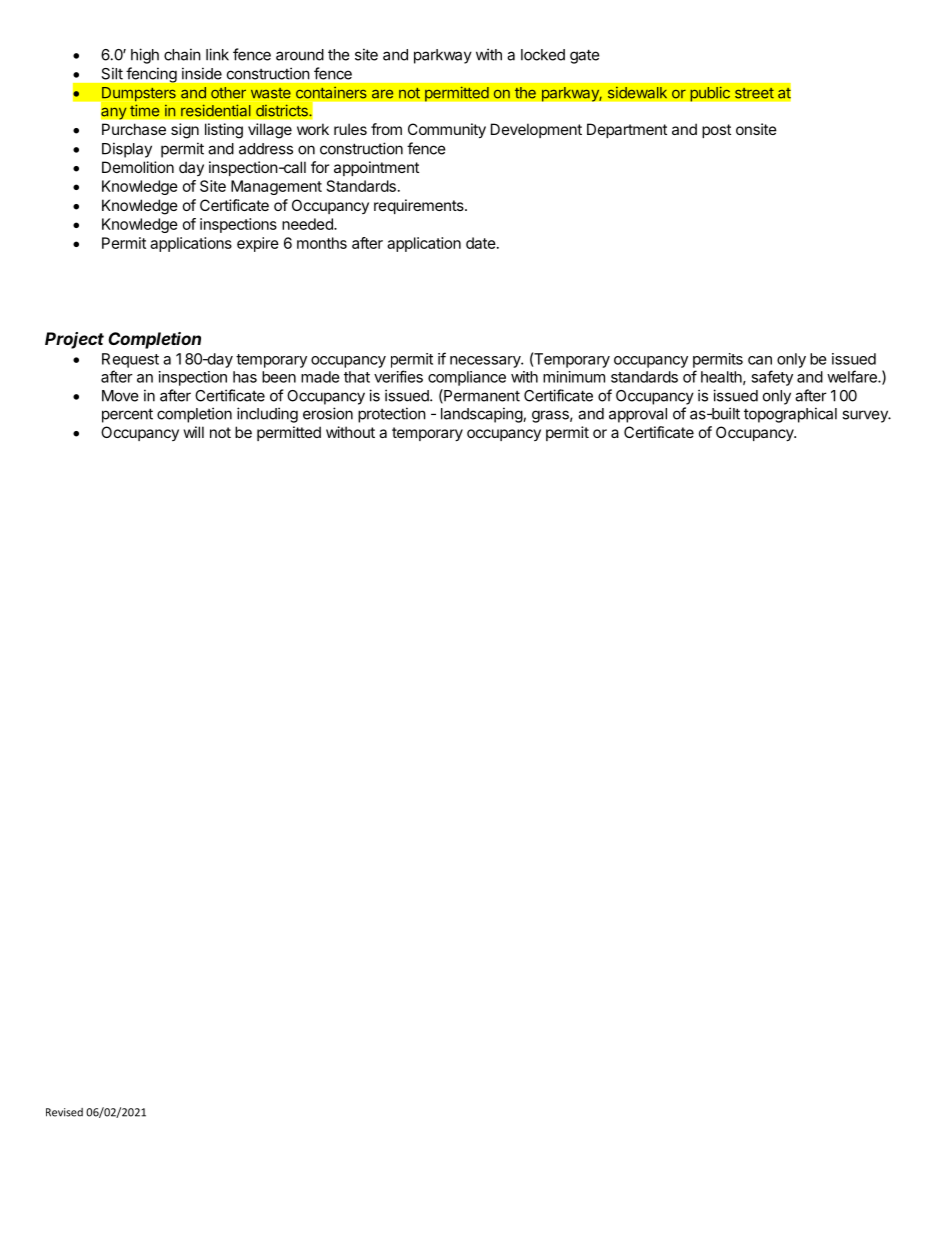 The image size is (952, 1233). I want to click on landscaping, so click(482, 415).
